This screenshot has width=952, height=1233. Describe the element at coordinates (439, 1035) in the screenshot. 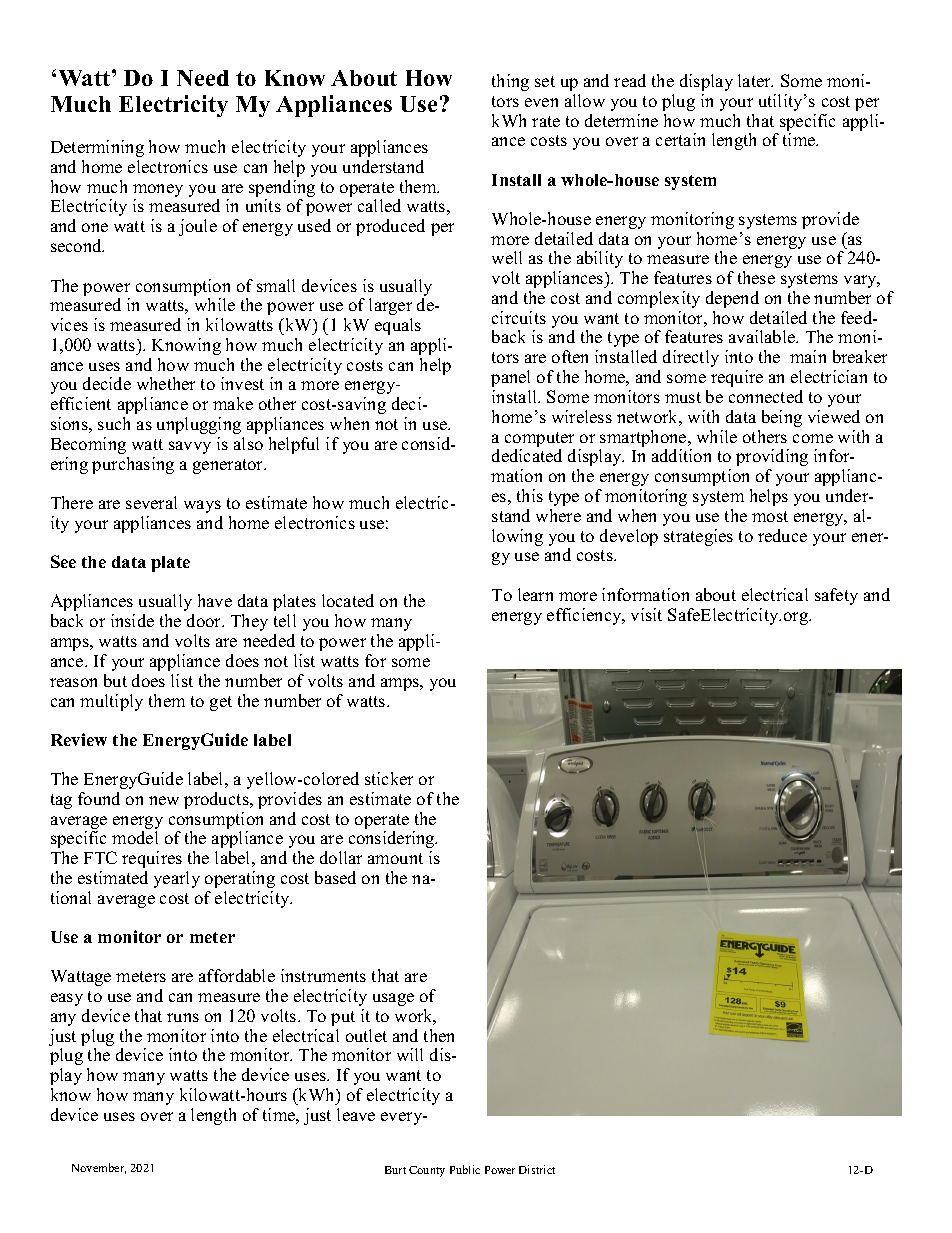

I see `then` at that location.
